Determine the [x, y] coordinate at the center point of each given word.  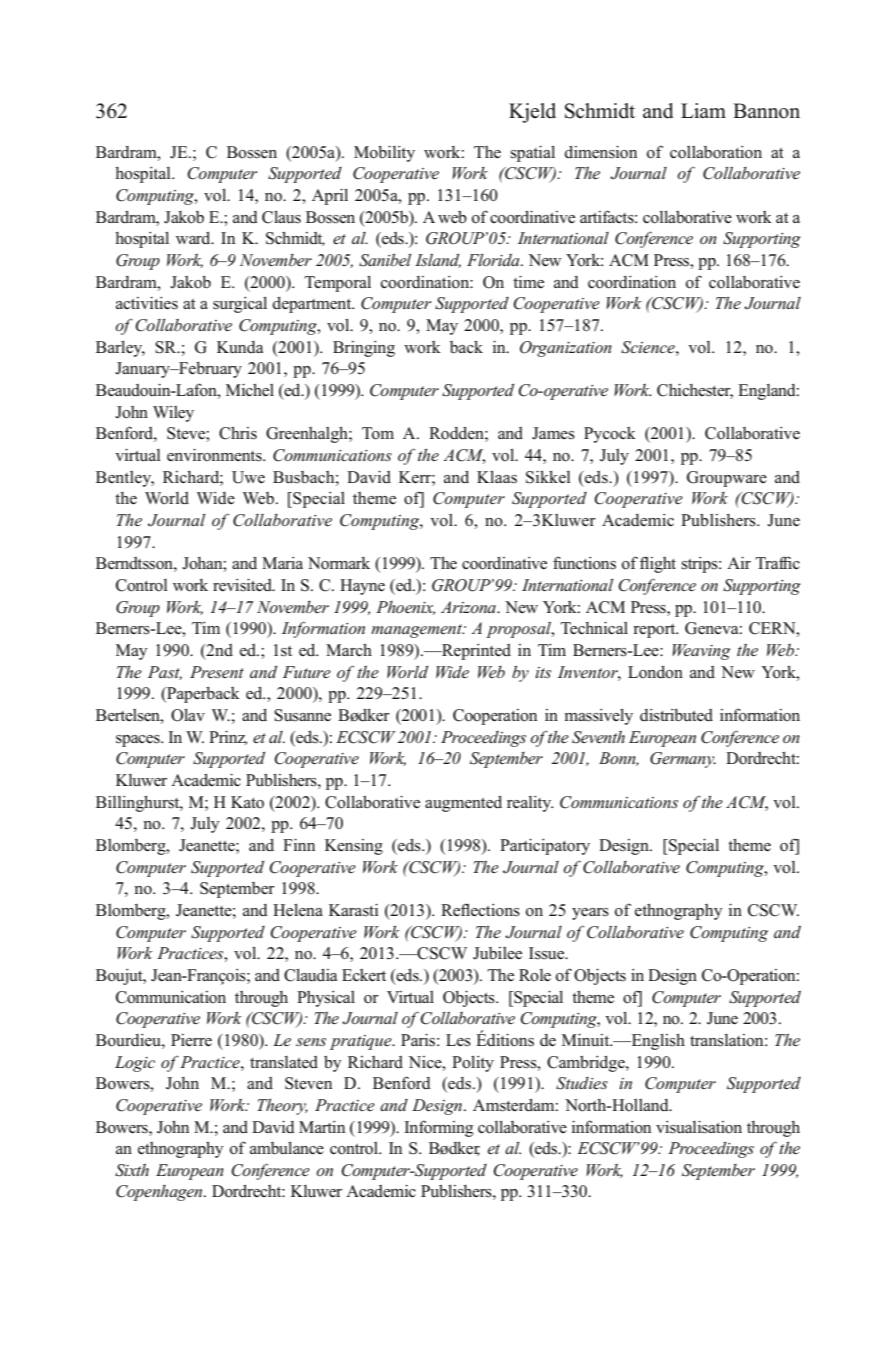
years [590, 914]
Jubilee [497, 953]
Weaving [701, 652]
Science [649, 347]
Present [217, 672]
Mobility [384, 154]
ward [194, 238]
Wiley [173, 414]
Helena [298, 910]
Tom [378, 433]
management [417, 631]
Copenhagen [160, 1193]
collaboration [716, 152]
